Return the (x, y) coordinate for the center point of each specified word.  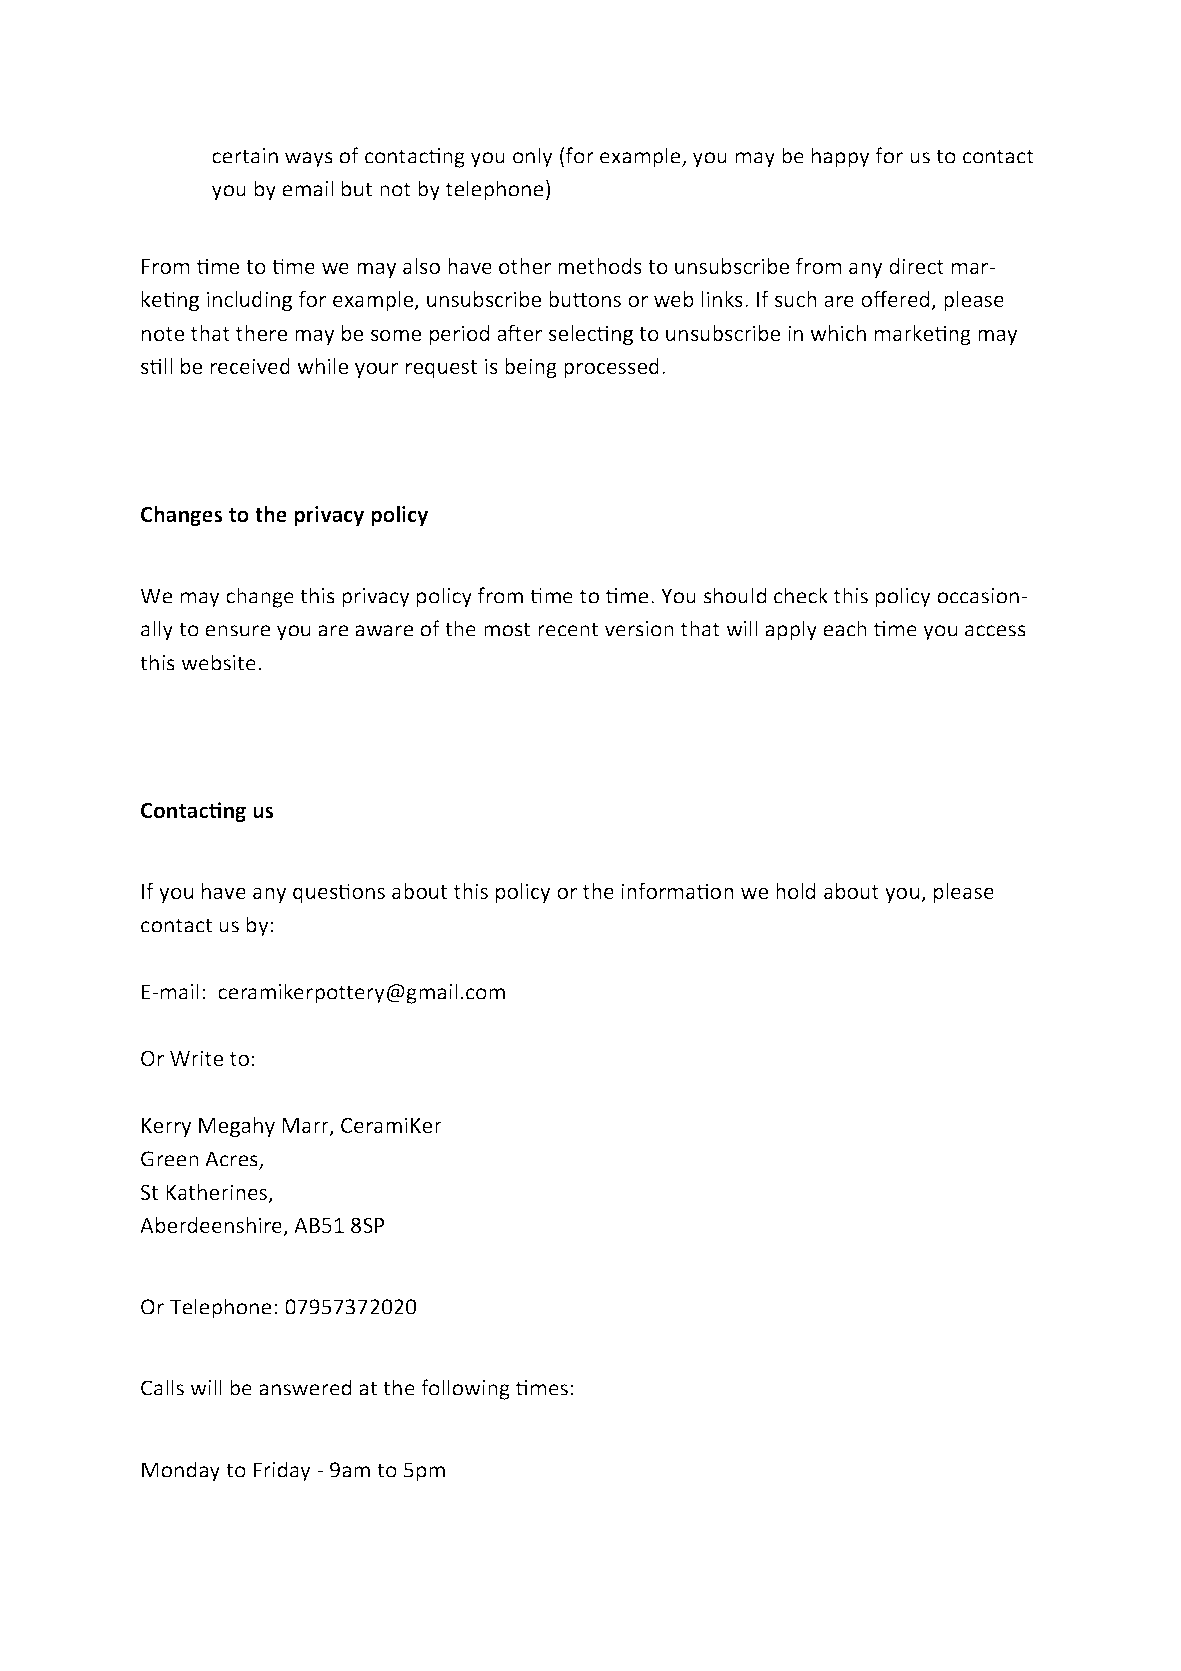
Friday (282, 1471)
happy (841, 157)
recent (568, 629)
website (218, 662)
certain (245, 156)
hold (795, 891)
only (533, 157)
